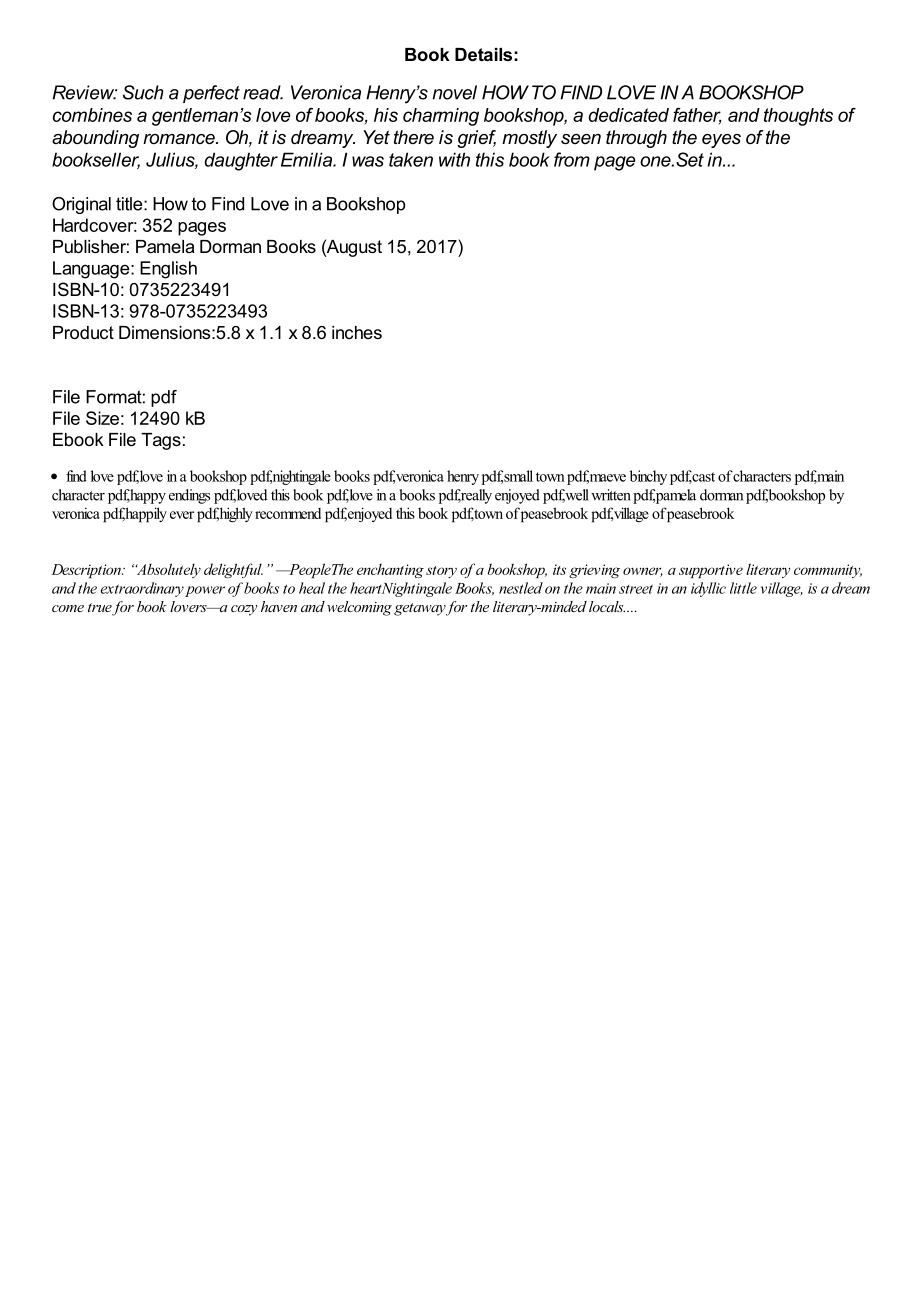 This document has width=924, height=1308. What do you see at coordinates (697, 115) in the document?
I see `father` at bounding box center [697, 115].
